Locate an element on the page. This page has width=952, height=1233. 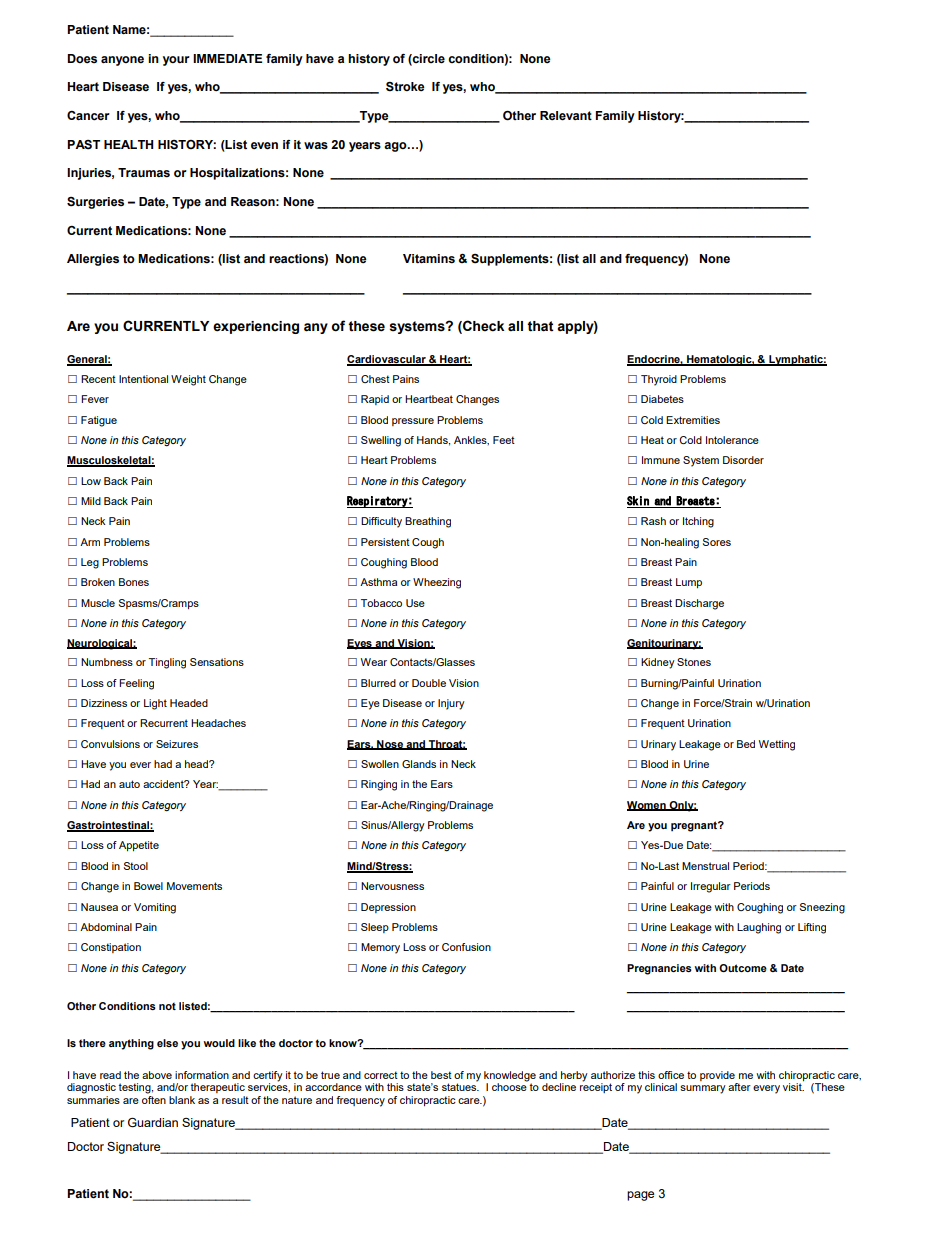
your is located at coordinates (176, 61).
